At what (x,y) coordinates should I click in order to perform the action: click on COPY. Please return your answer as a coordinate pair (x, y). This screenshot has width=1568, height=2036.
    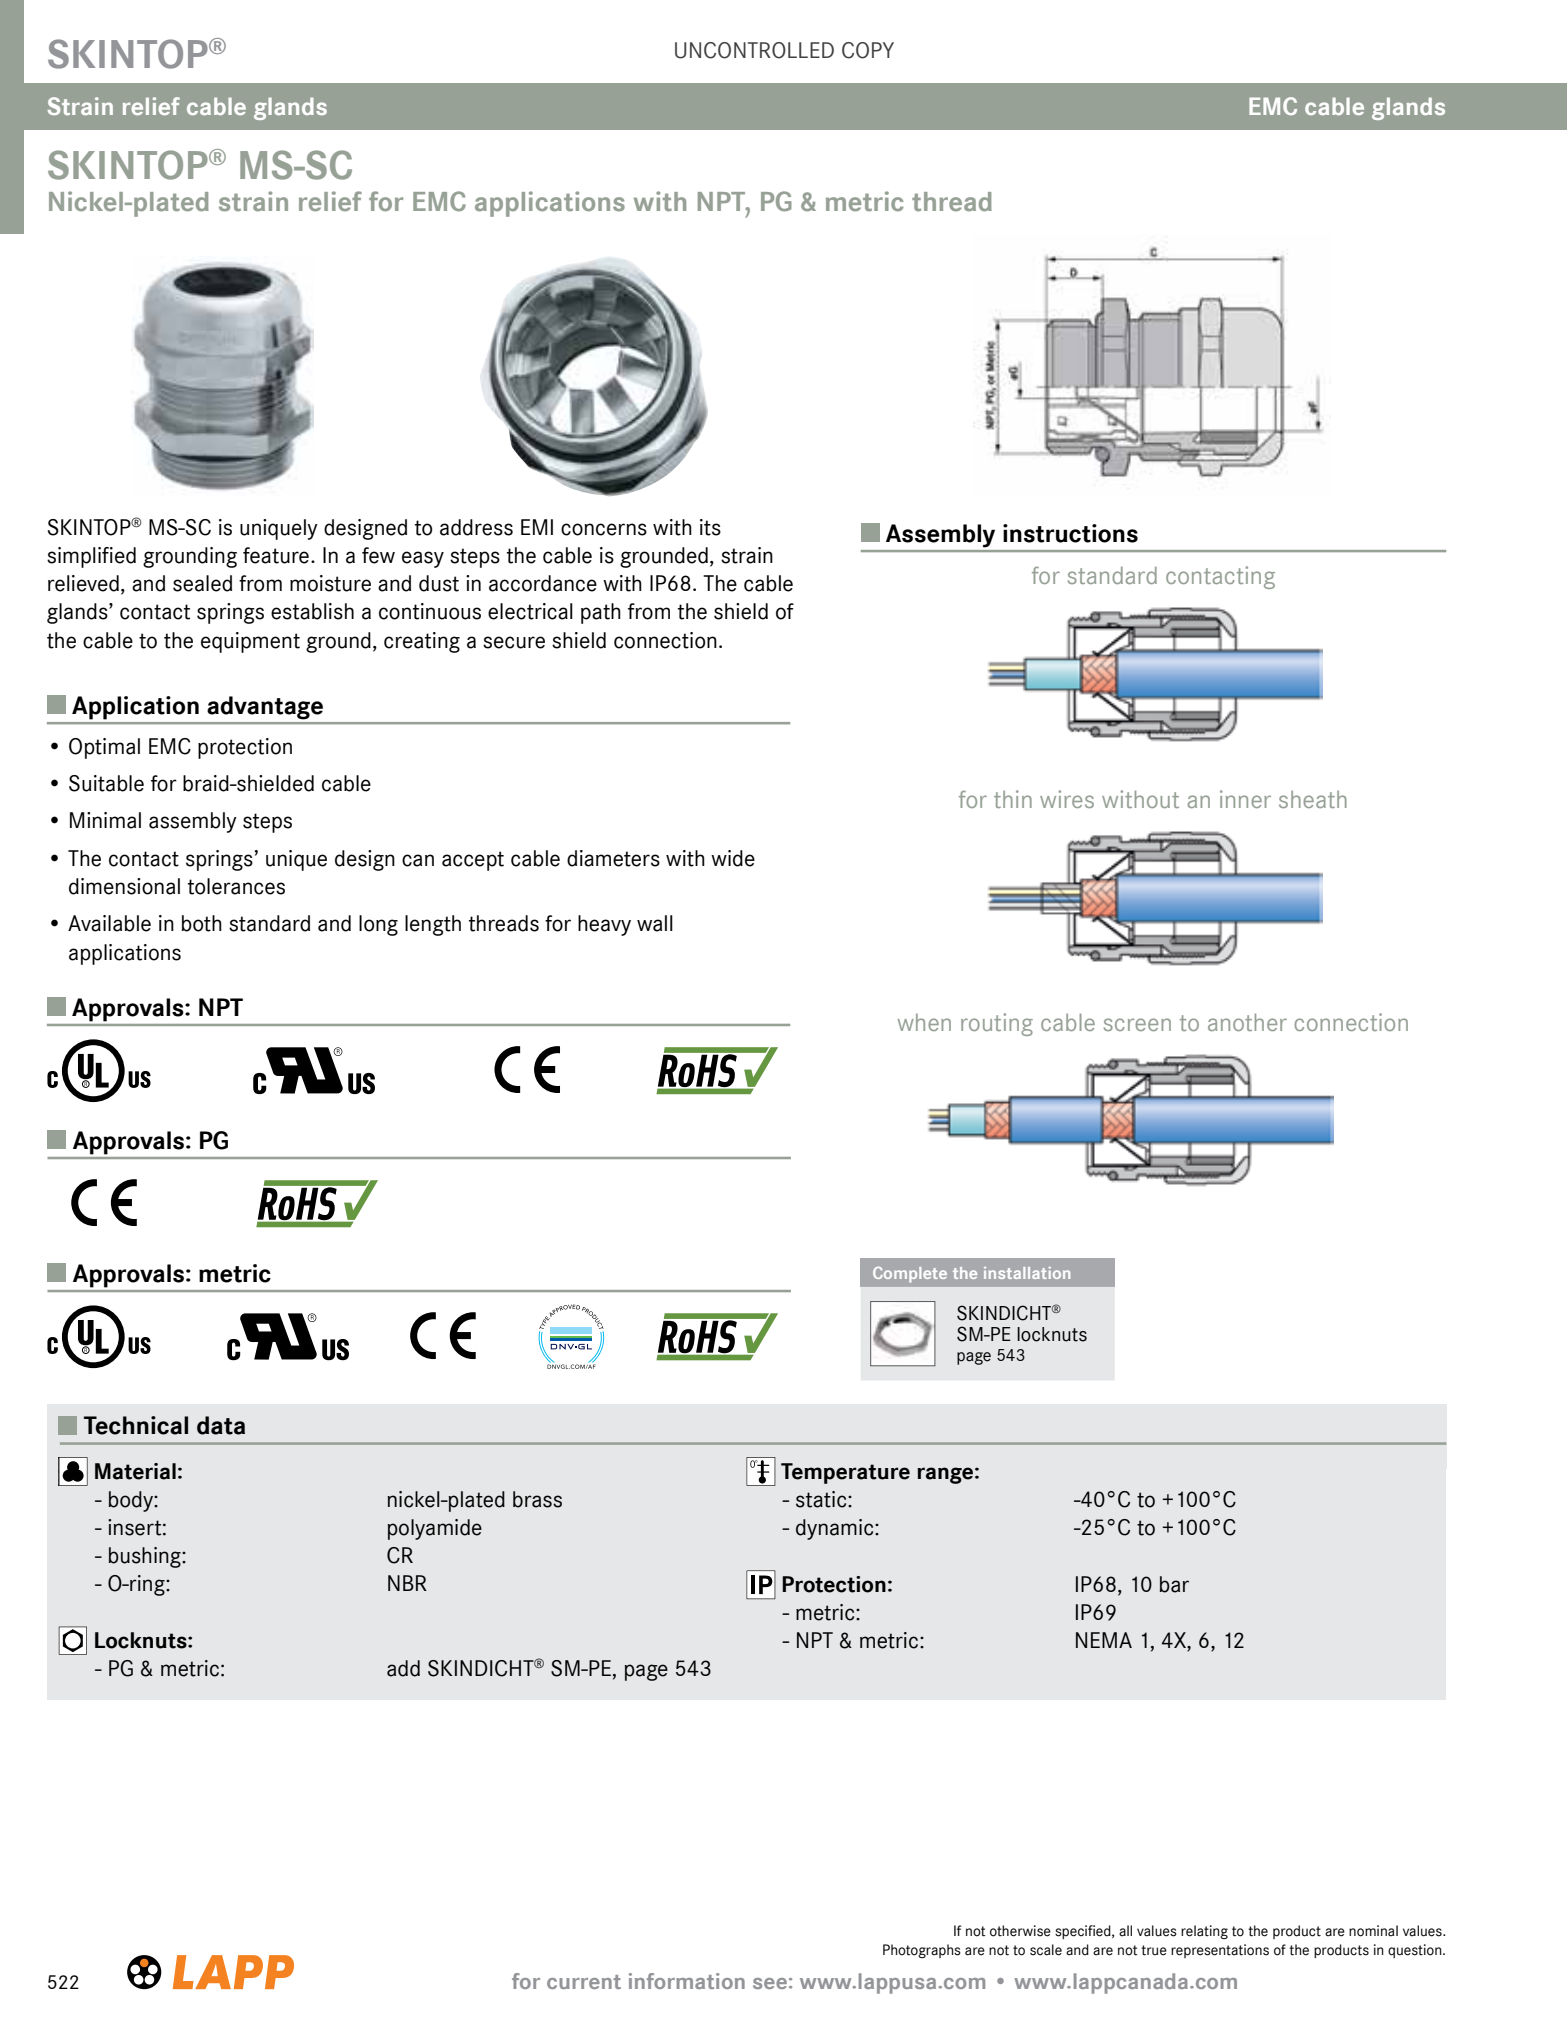
    Looking at the image, I should click on (868, 50).
